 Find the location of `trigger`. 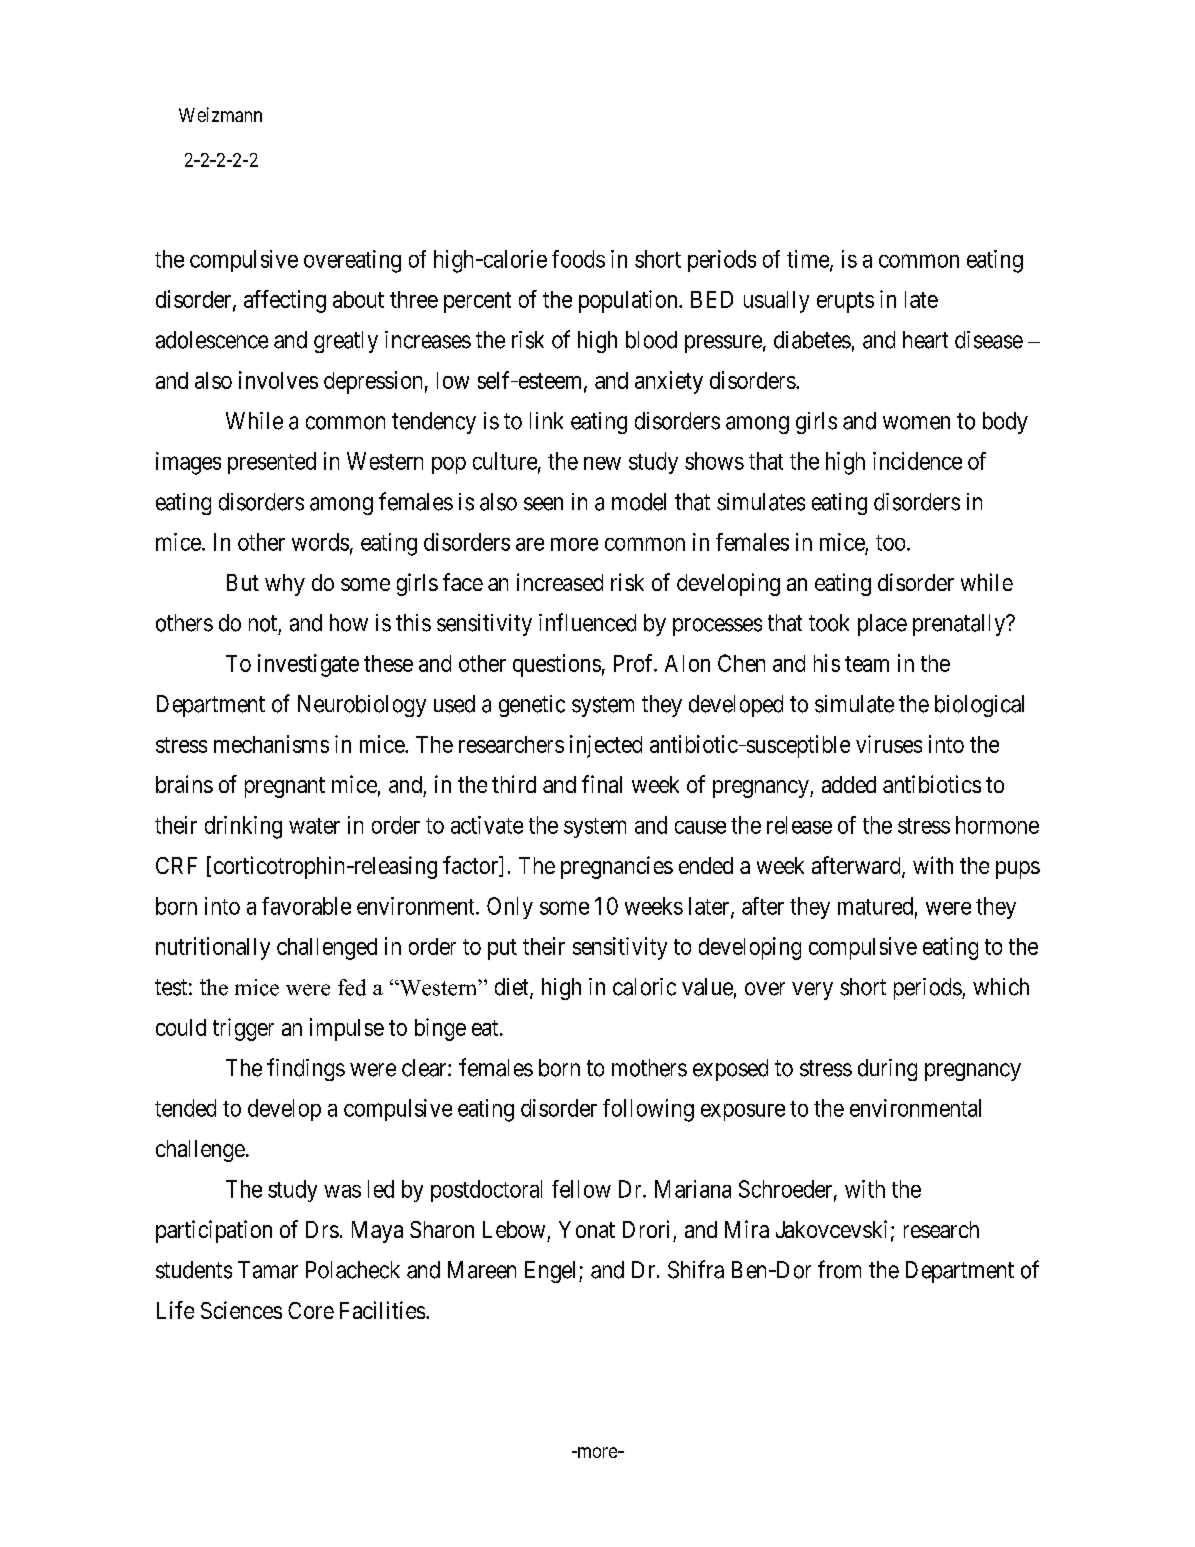

trigger is located at coordinates (243, 1029).
